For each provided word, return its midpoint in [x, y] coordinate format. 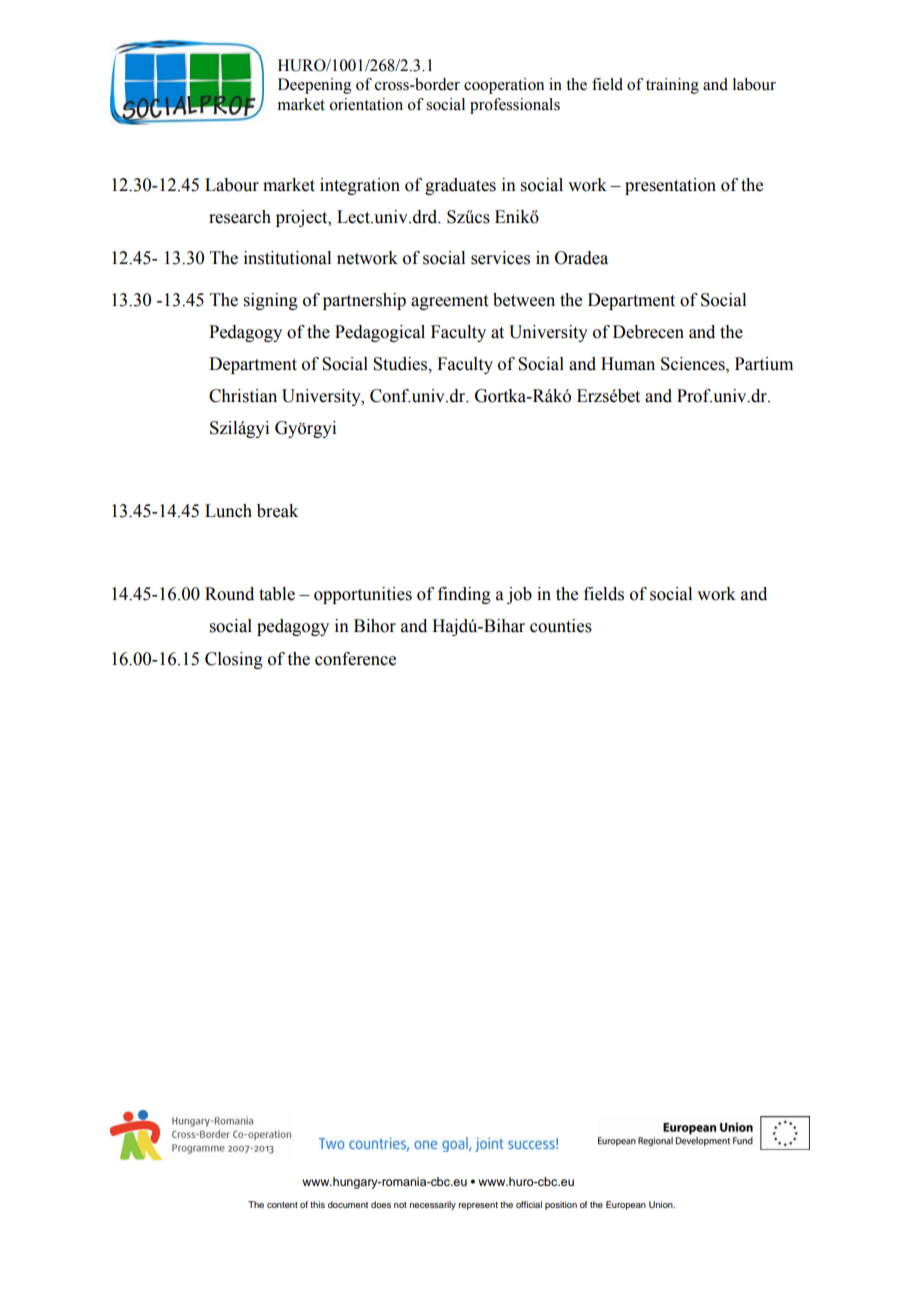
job [519, 595]
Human [628, 364]
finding [464, 595]
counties [561, 626]
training [672, 86]
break [277, 511]
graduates [460, 186]
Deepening [315, 86]
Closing [234, 660]
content [282, 1205]
